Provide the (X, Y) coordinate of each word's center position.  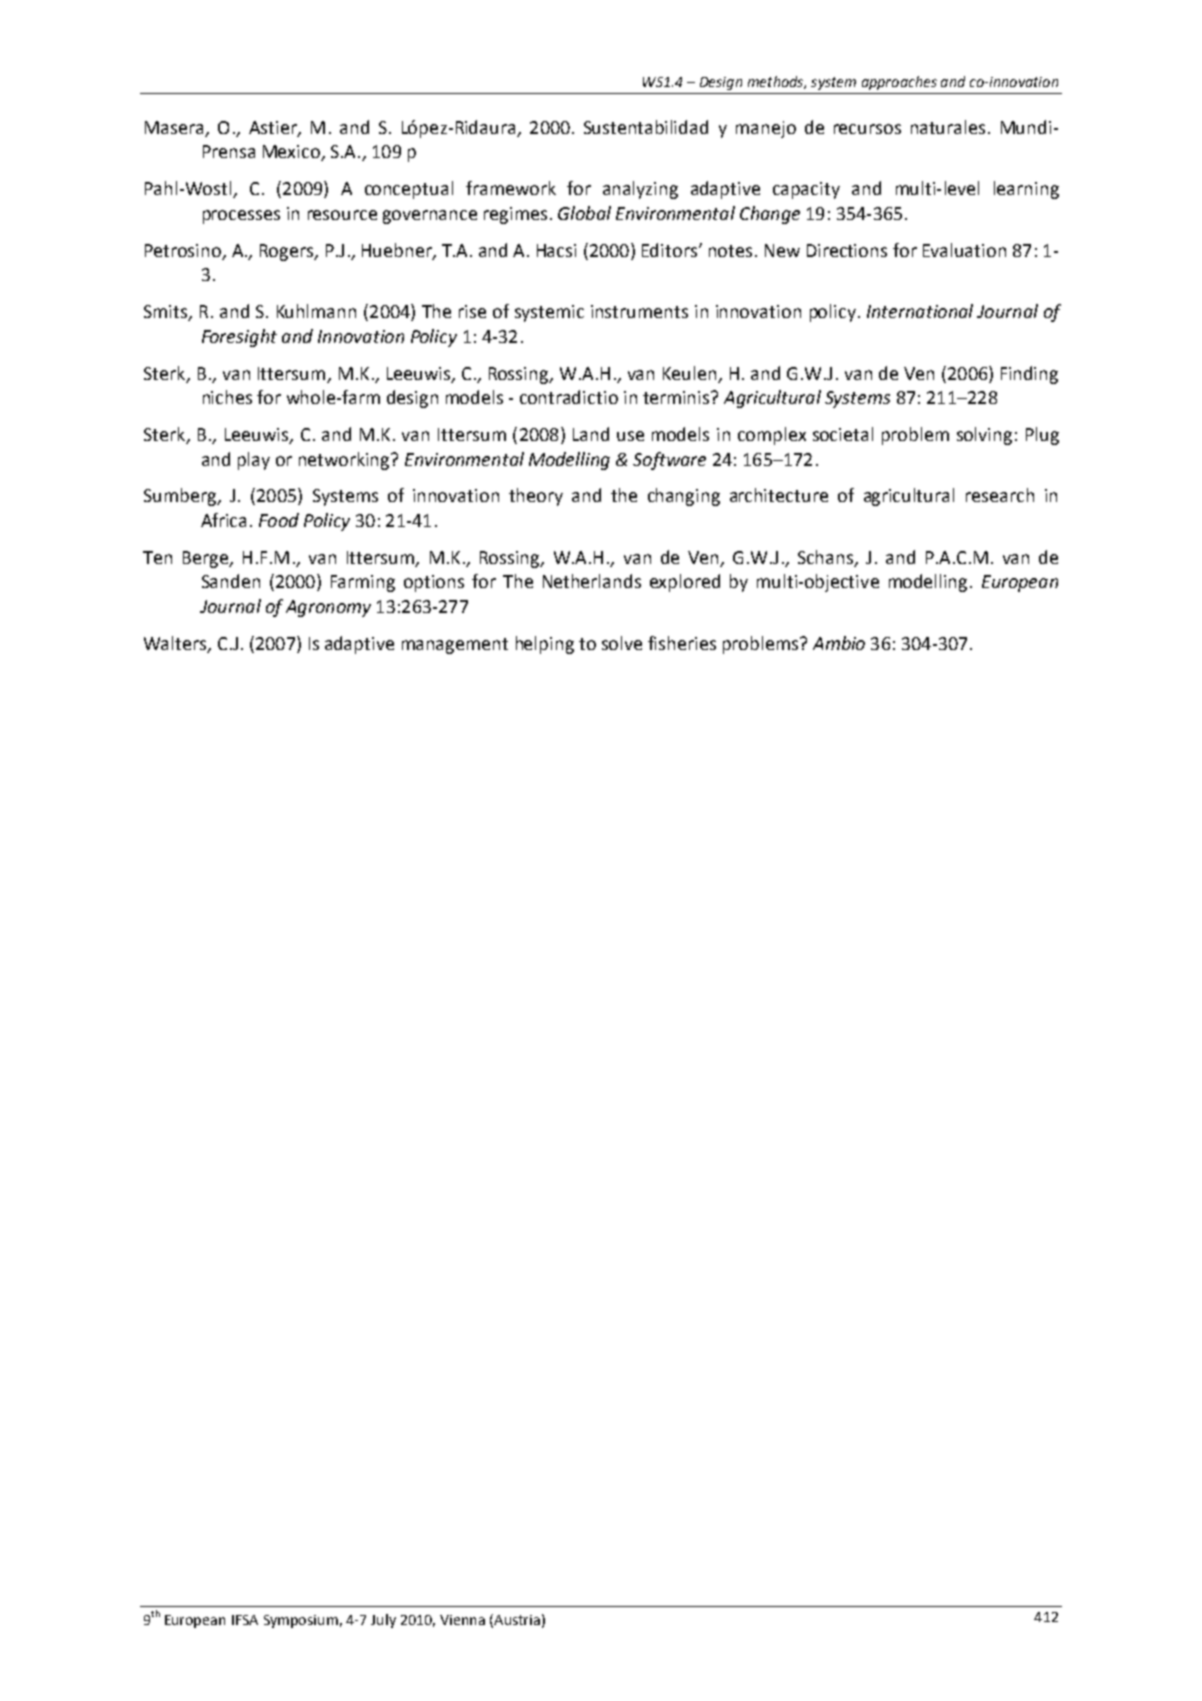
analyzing (640, 190)
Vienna (462, 1620)
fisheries (682, 643)
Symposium (301, 1621)
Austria (516, 1620)
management (455, 646)
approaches (899, 83)
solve (622, 643)
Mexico (292, 153)
